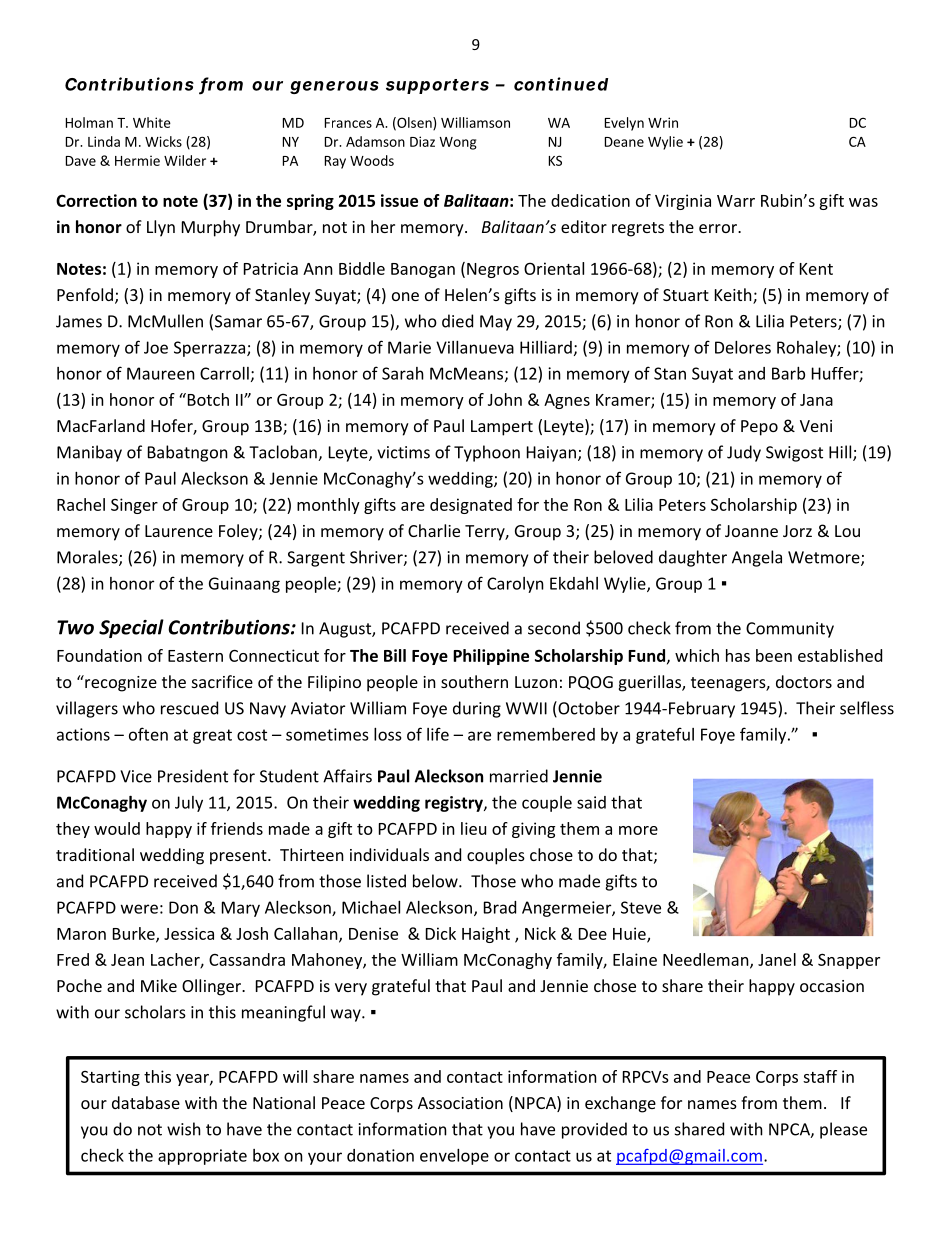  What do you see at coordinates (134, 506) in the screenshot?
I see `Singer` at bounding box center [134, 506].
